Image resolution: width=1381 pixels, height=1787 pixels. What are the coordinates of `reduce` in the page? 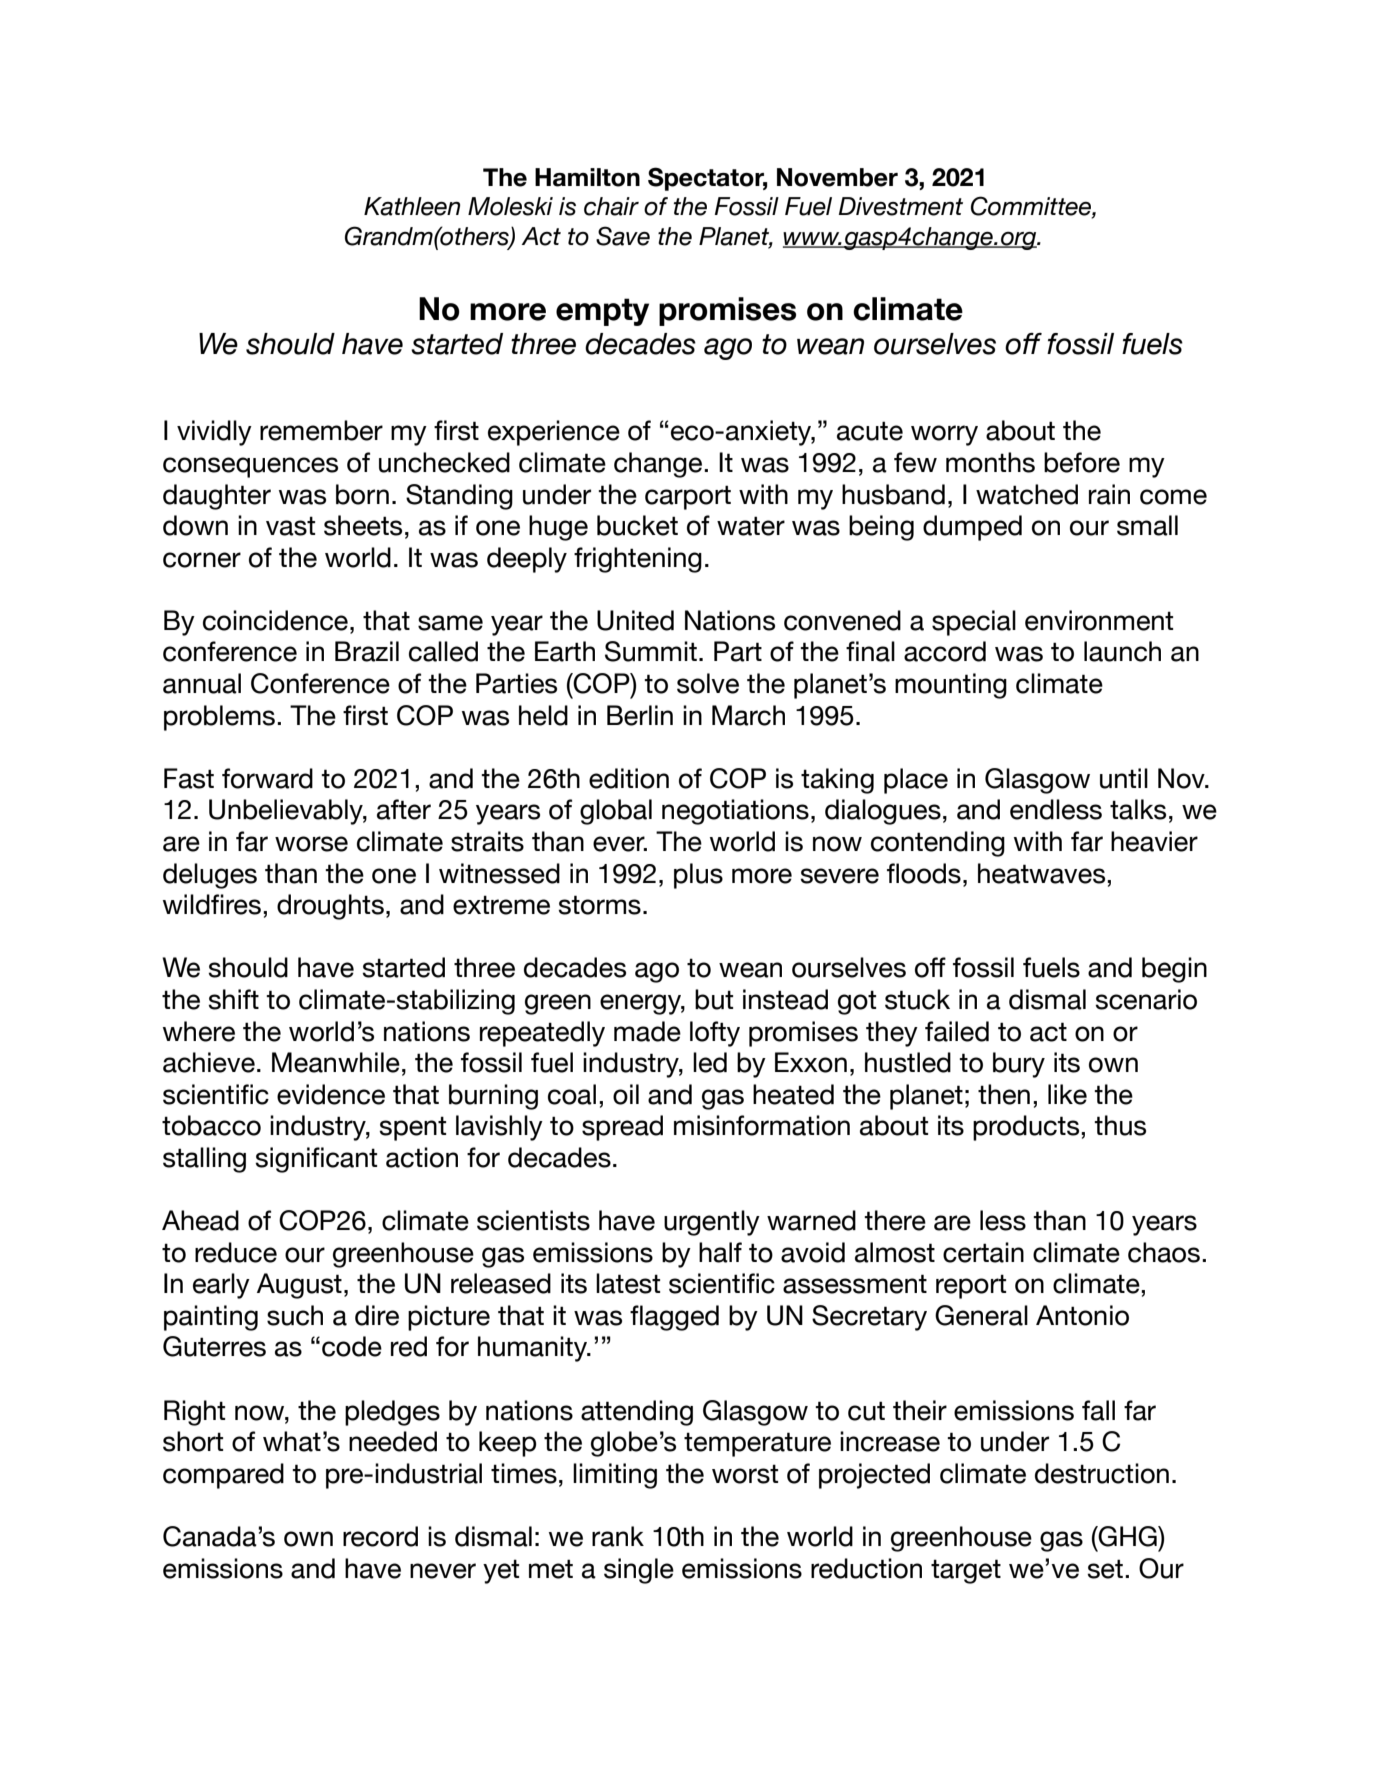 It's located at (236, 1252).
